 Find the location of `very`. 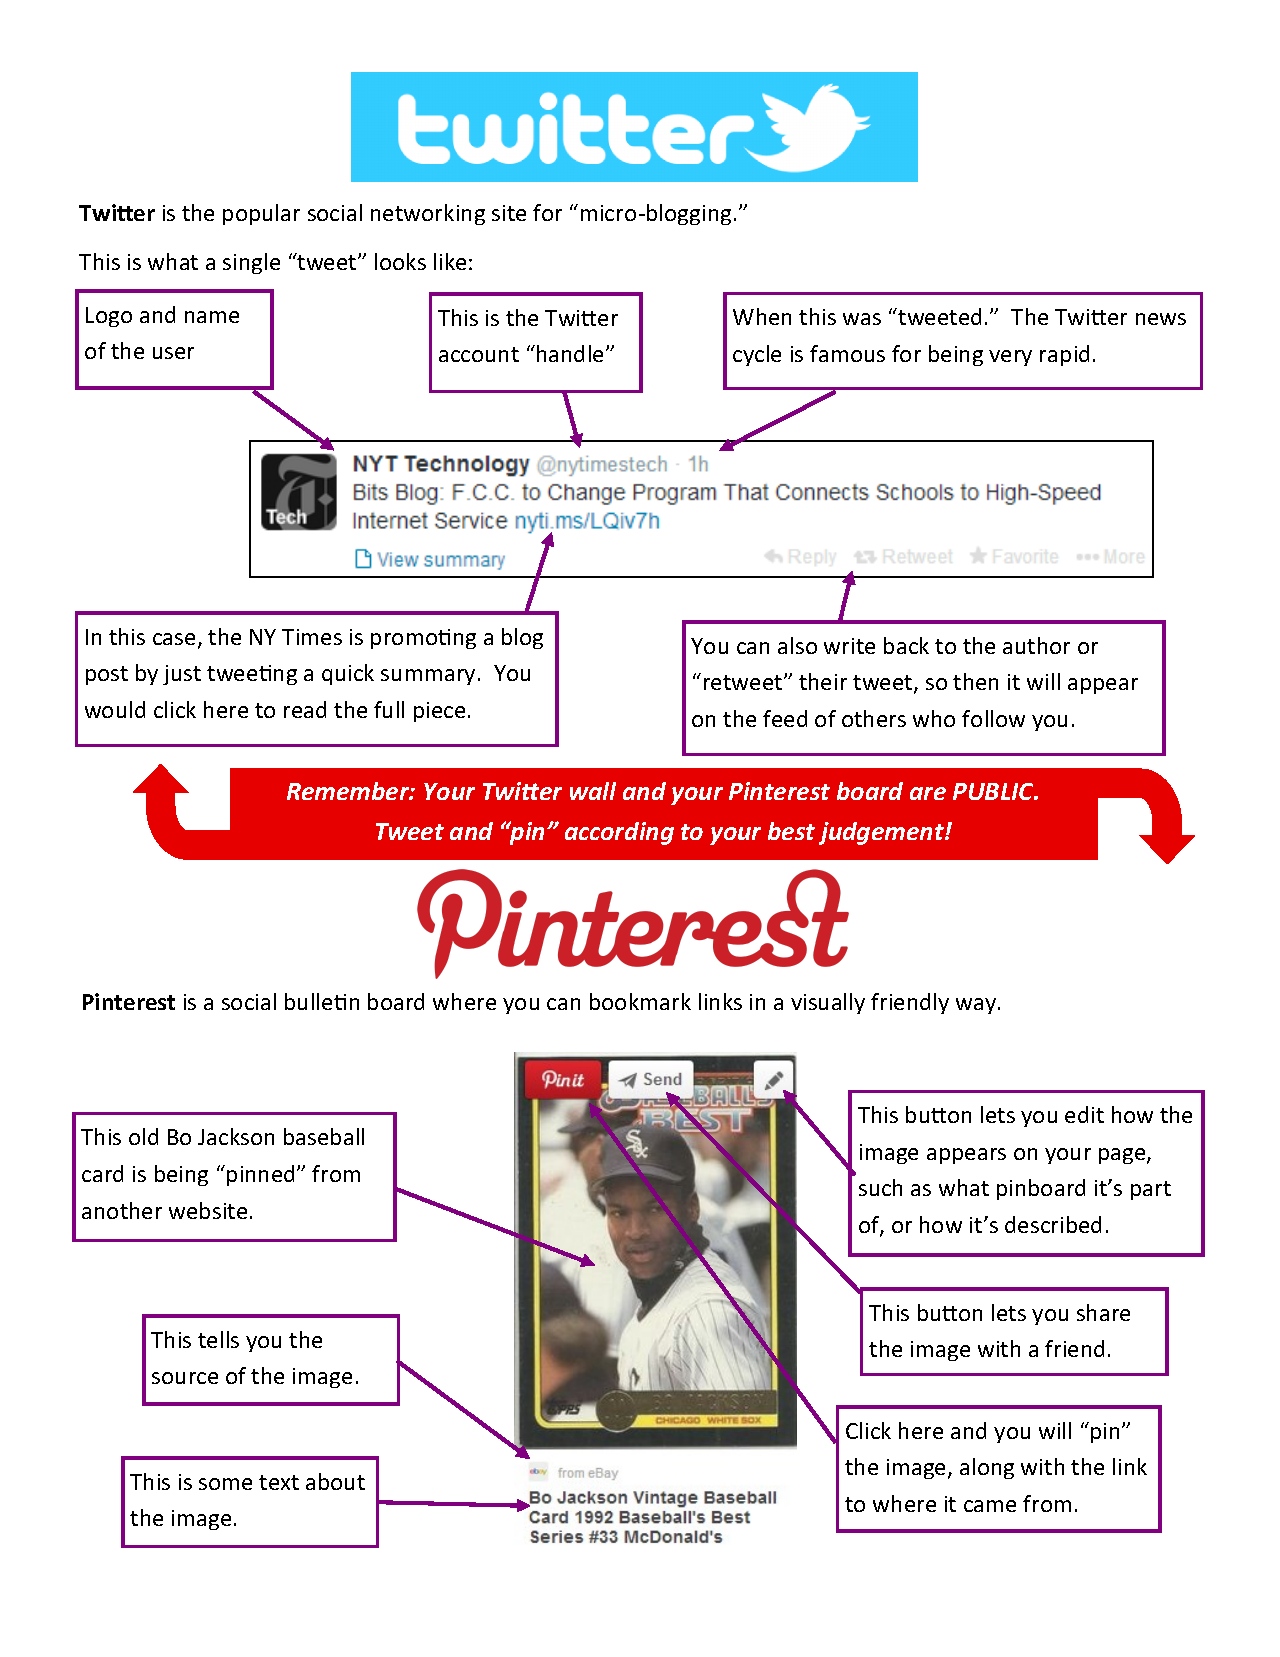

very is located at coordinates (1010, 358).
